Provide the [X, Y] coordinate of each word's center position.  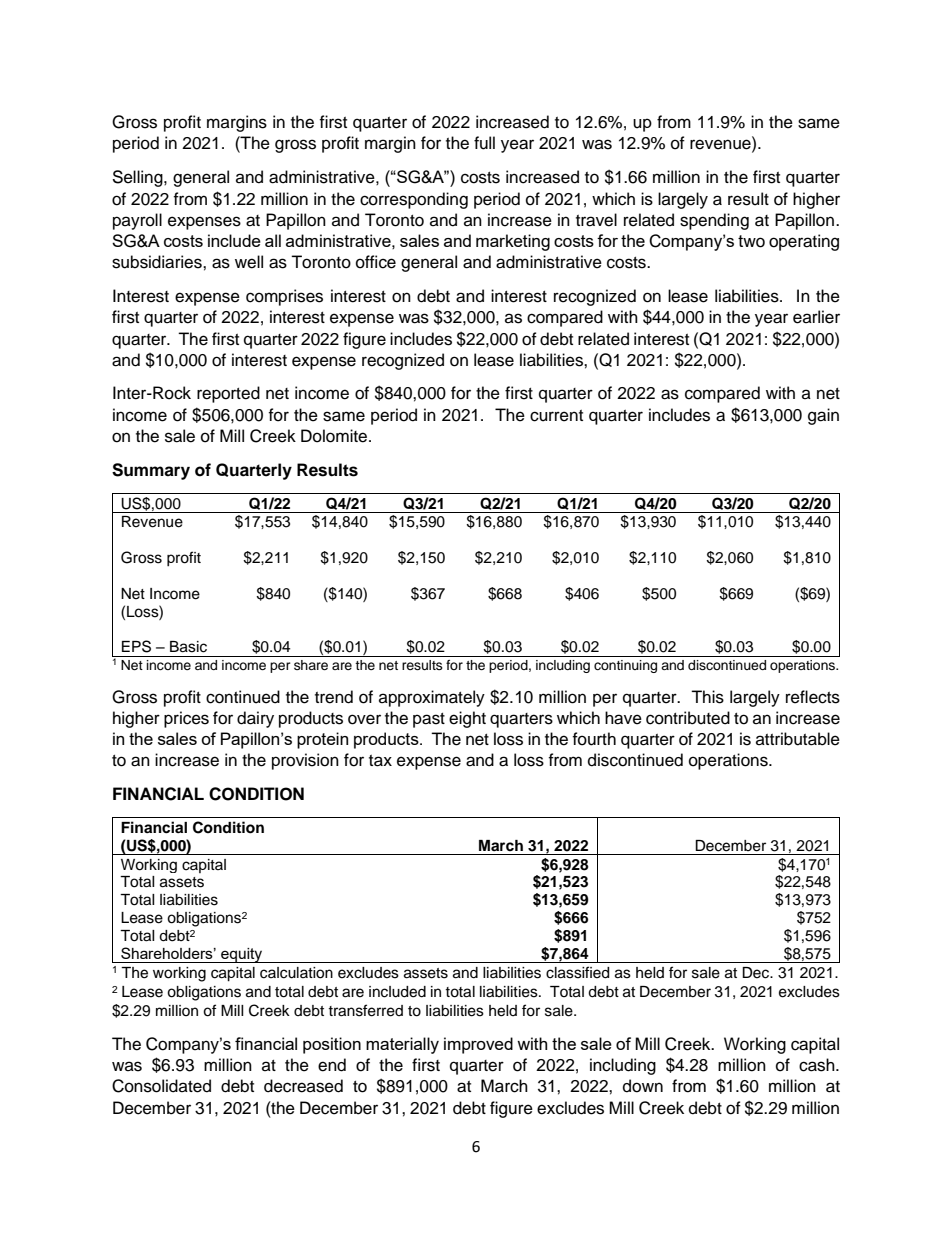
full [484, 143]
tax [380, 761]
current [556, 416]
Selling [138, 178]
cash [818, 1065]
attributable [798, 739]
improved [478, 1045]
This [707, 697]
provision [305, 761]
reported [228, 394]
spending [714, 221]
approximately [432, 698]
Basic [188, 647]
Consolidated [161, 1086]
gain [823, 416]
